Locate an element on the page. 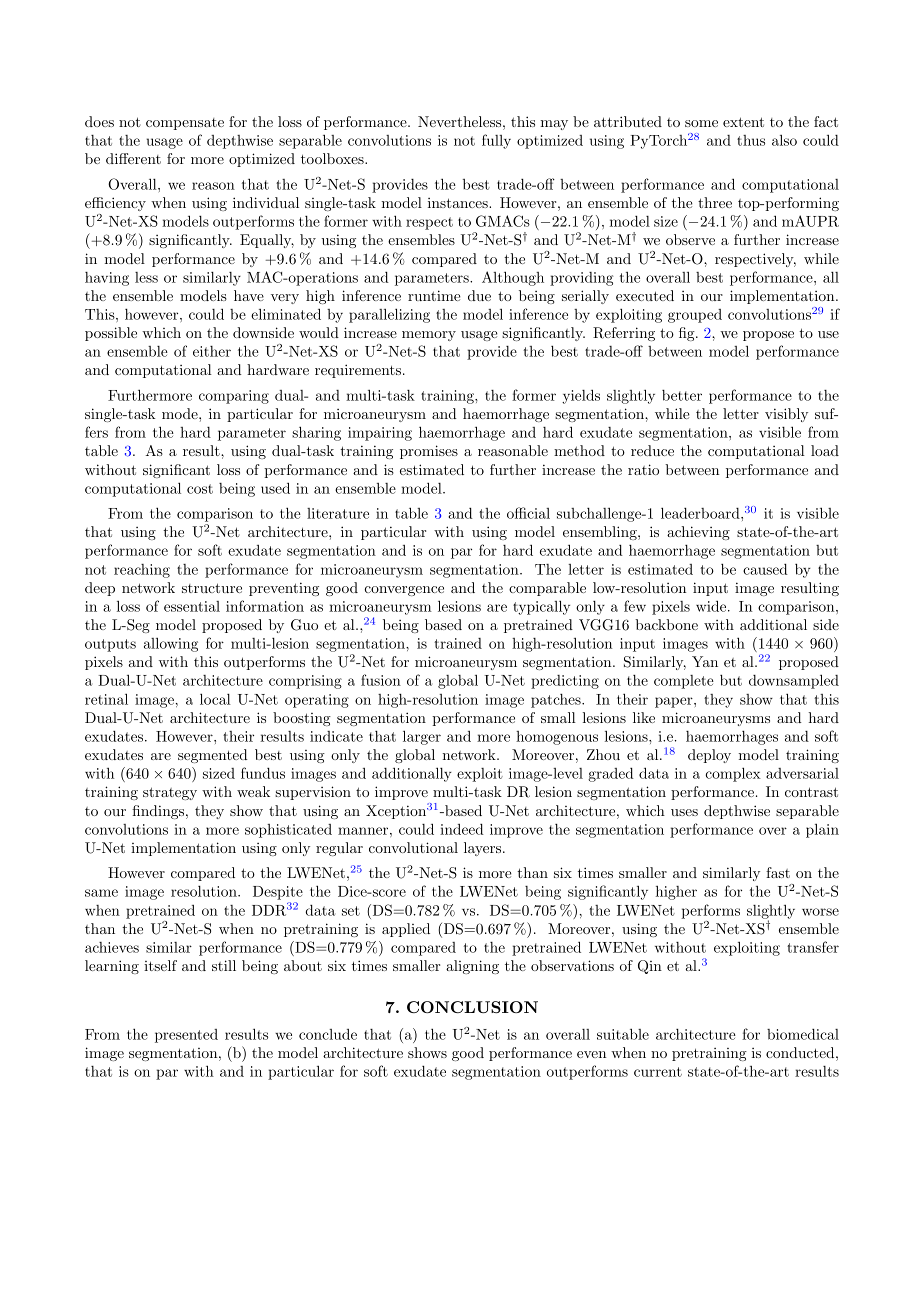 The image size is (924, 1308). wide is located at coordinates (711, 606).
